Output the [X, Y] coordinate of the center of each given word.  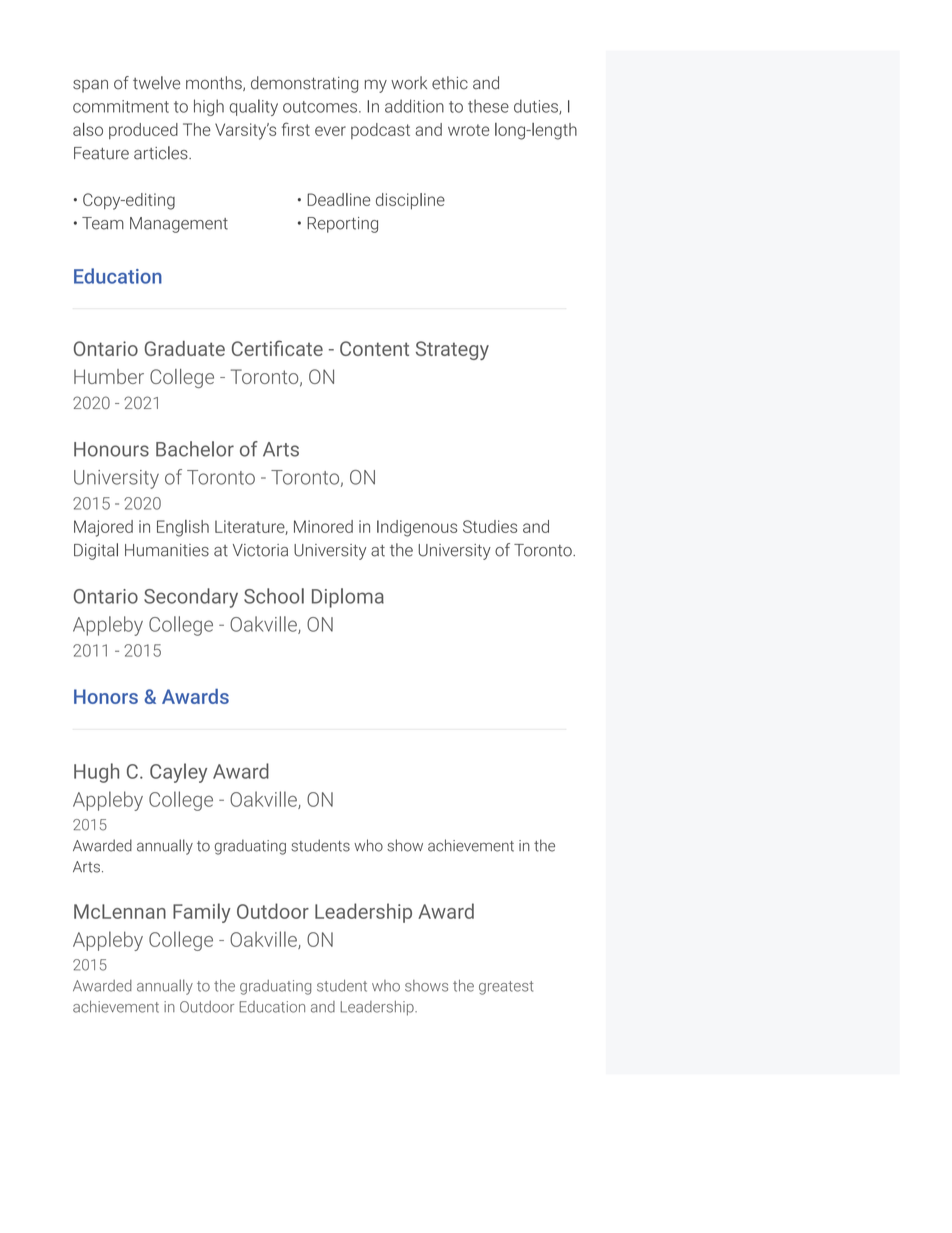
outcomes [320, 107]
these [488, 106]
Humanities [167, 550]
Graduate [185, 348]
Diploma [348, 598]
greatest [506, 988]
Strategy [452, 350]
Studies [490, 526]
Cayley [178, 773]
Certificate [277, 348]
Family [202, 913]
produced [143, 131]
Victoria [260, 550]
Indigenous [417, 528]
